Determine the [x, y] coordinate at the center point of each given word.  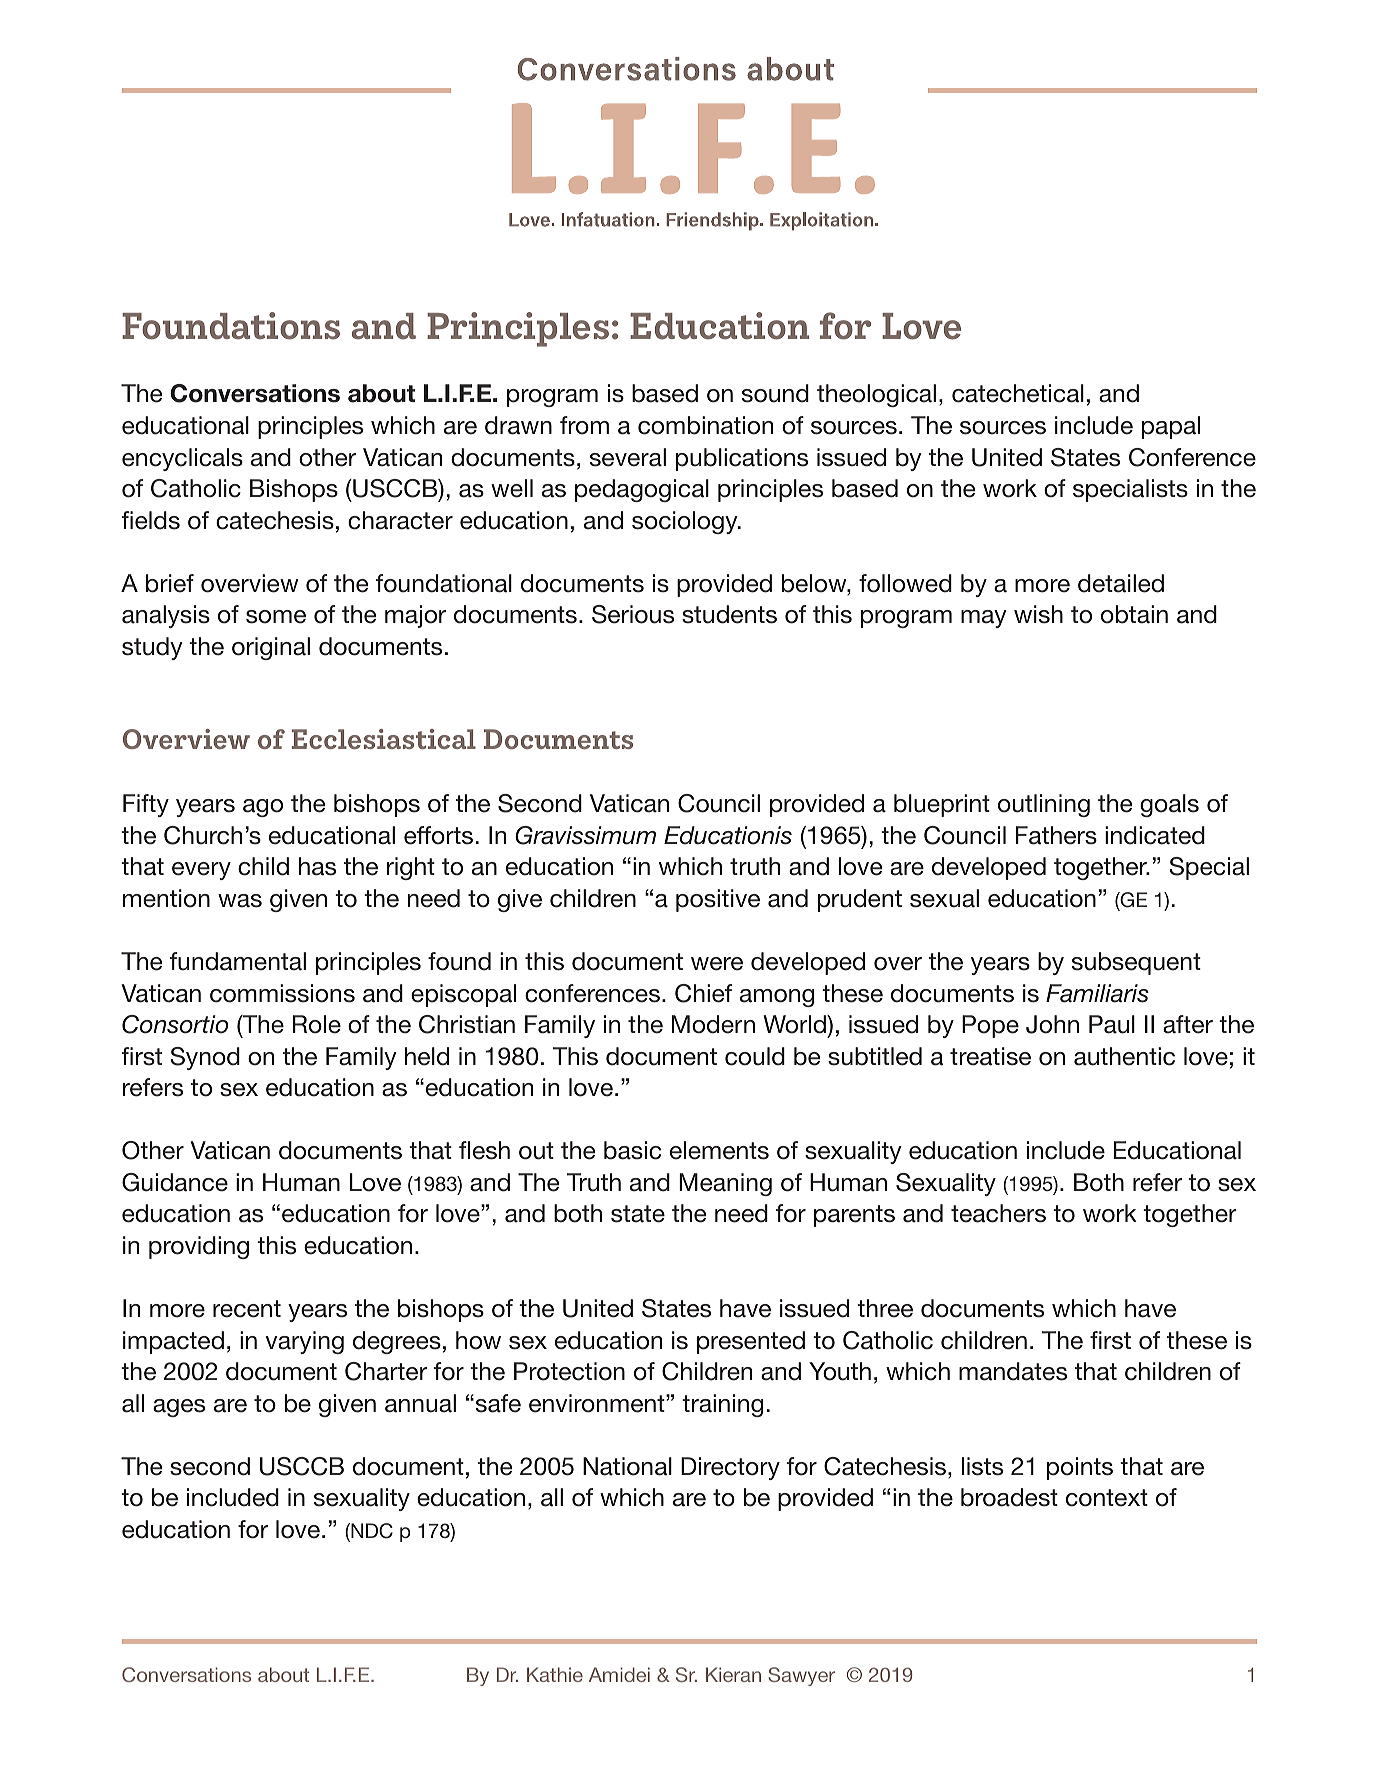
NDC [371, 1532]
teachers [998, 1213]
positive [718, 900]
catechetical [1018, 393]
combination [705, 425]
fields [151, 520]
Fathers [1056, 835]
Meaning [725, 1184]
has [317, 866]
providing [199, 1247]
